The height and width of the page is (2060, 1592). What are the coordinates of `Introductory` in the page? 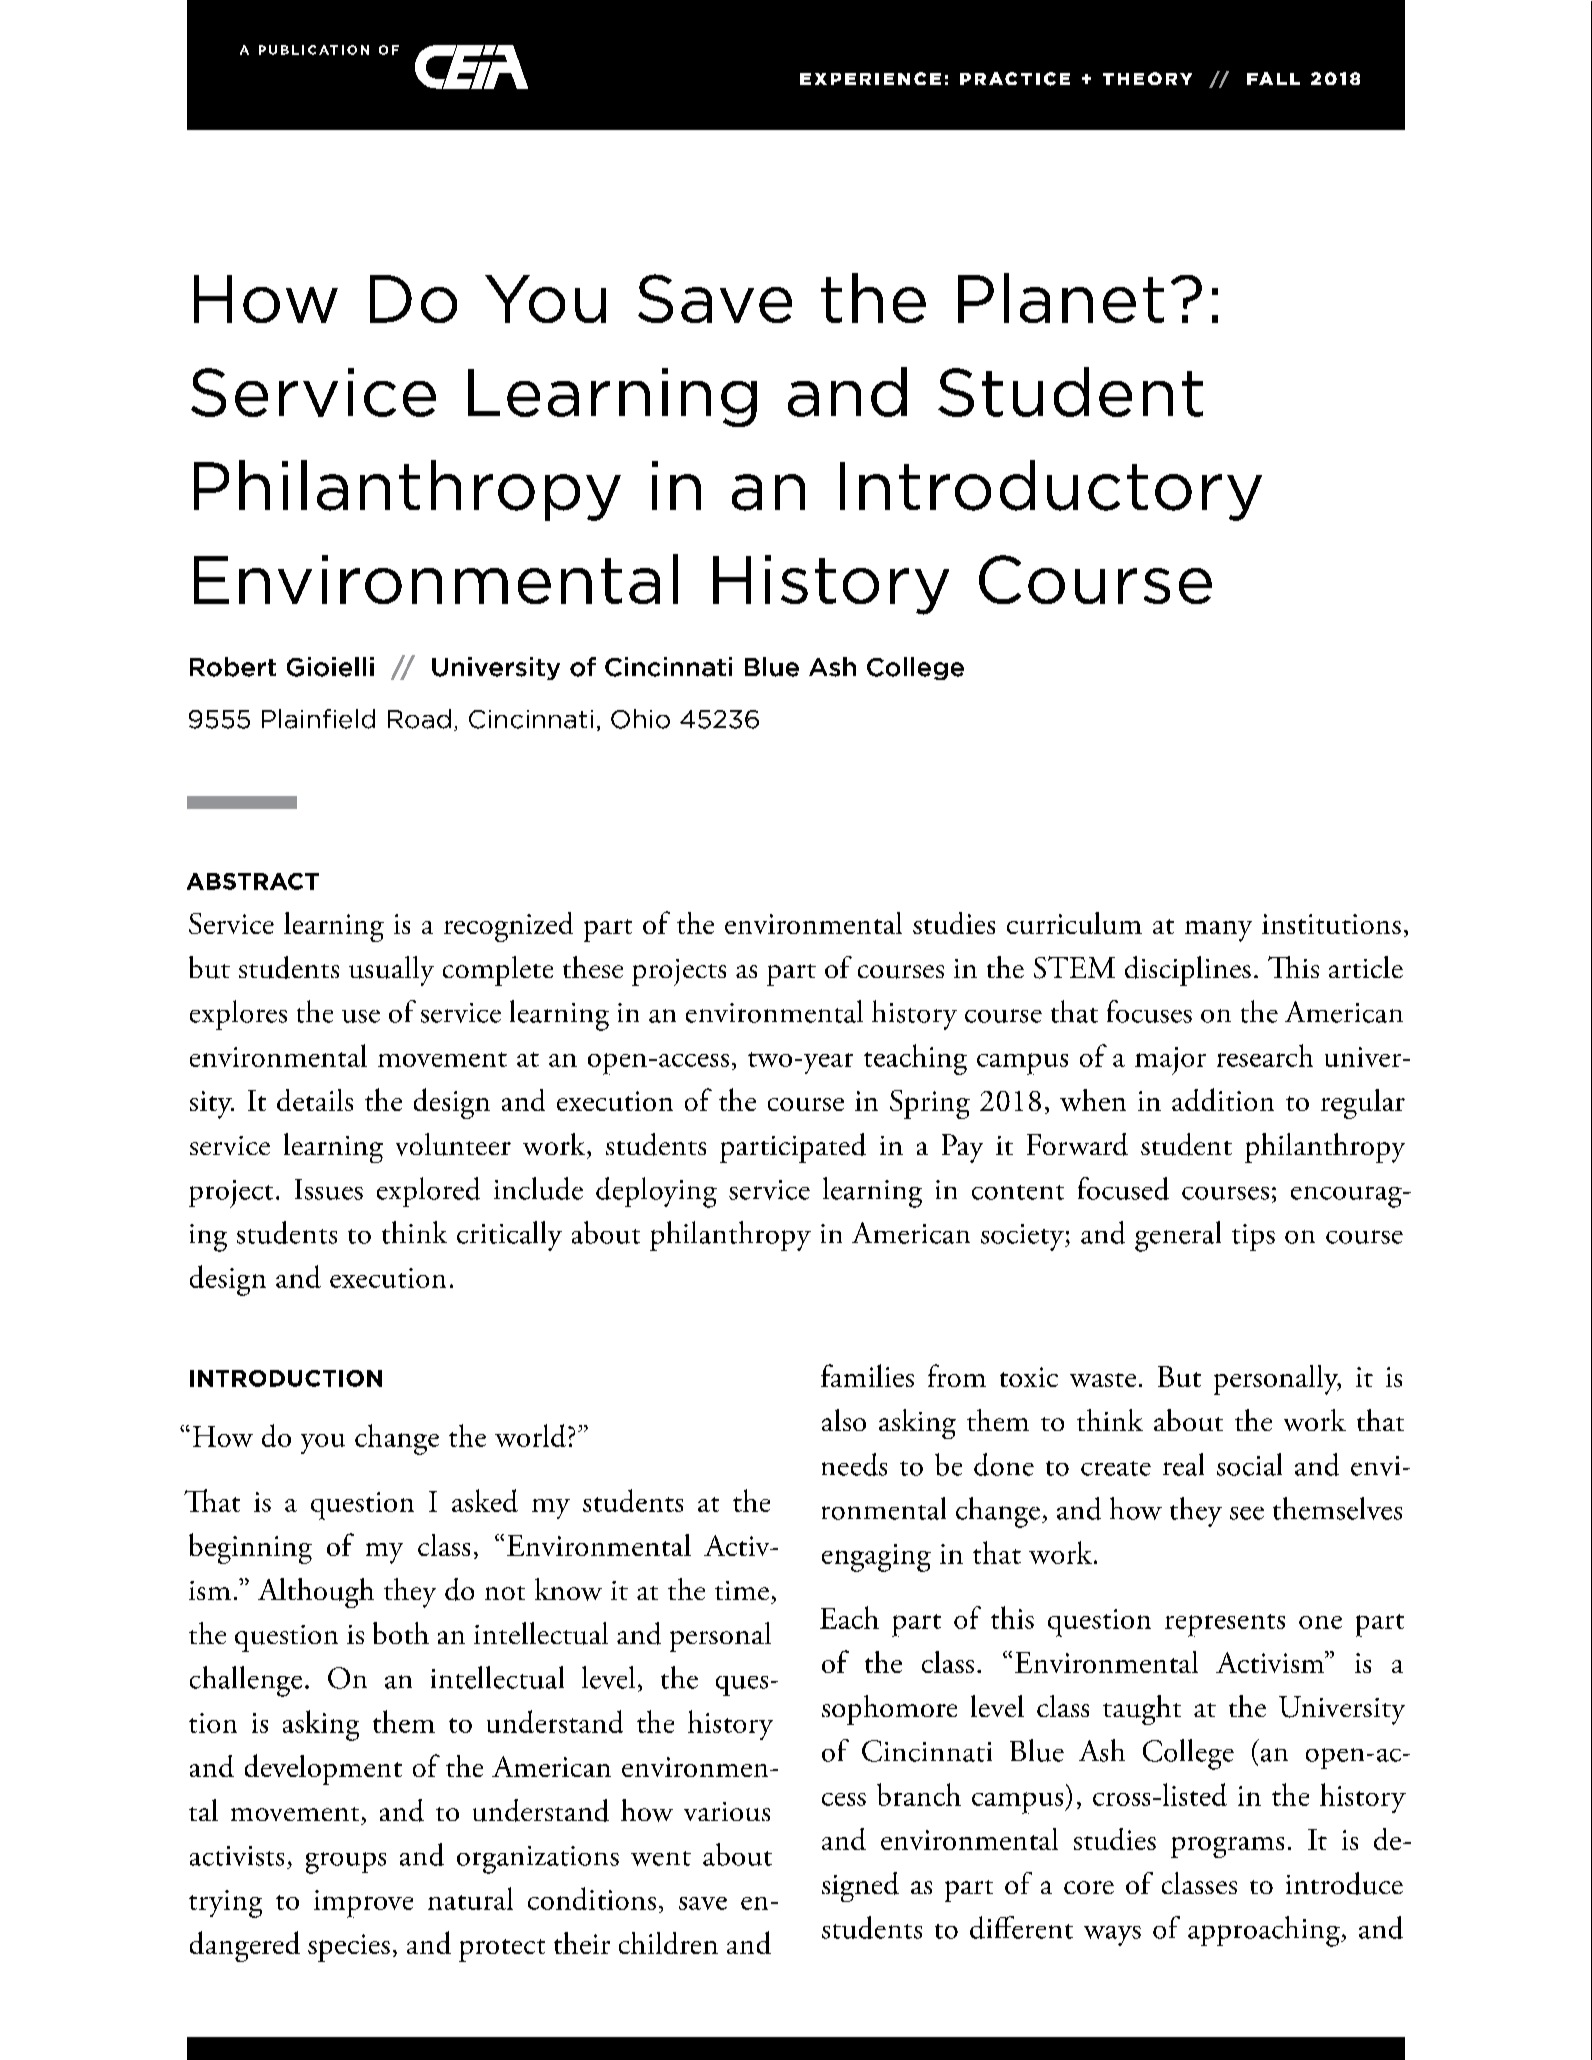 It's located at (1051, 490).
